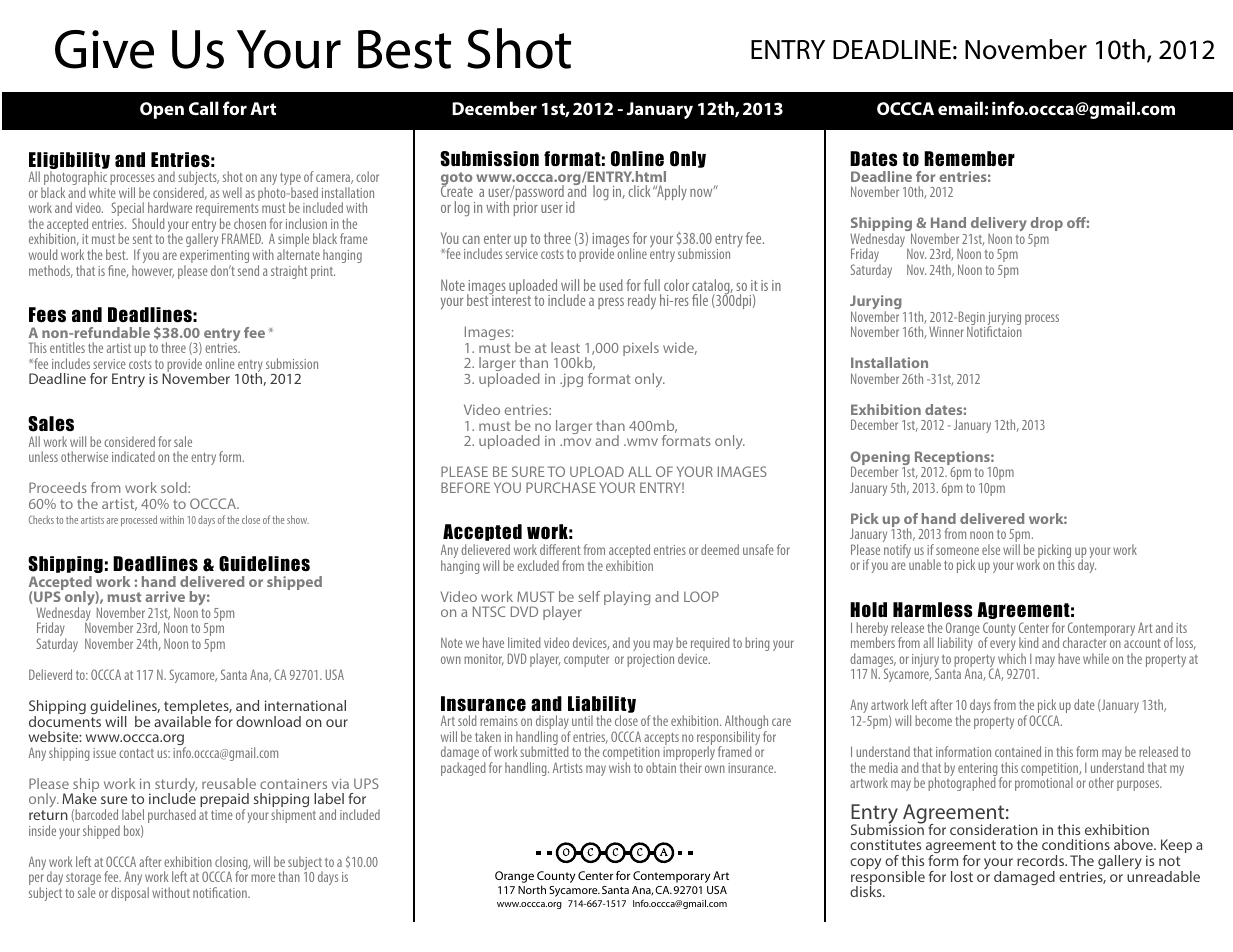  Describe the element at coordinates (639, 191) in the screenshot. I see `click` at that location.
